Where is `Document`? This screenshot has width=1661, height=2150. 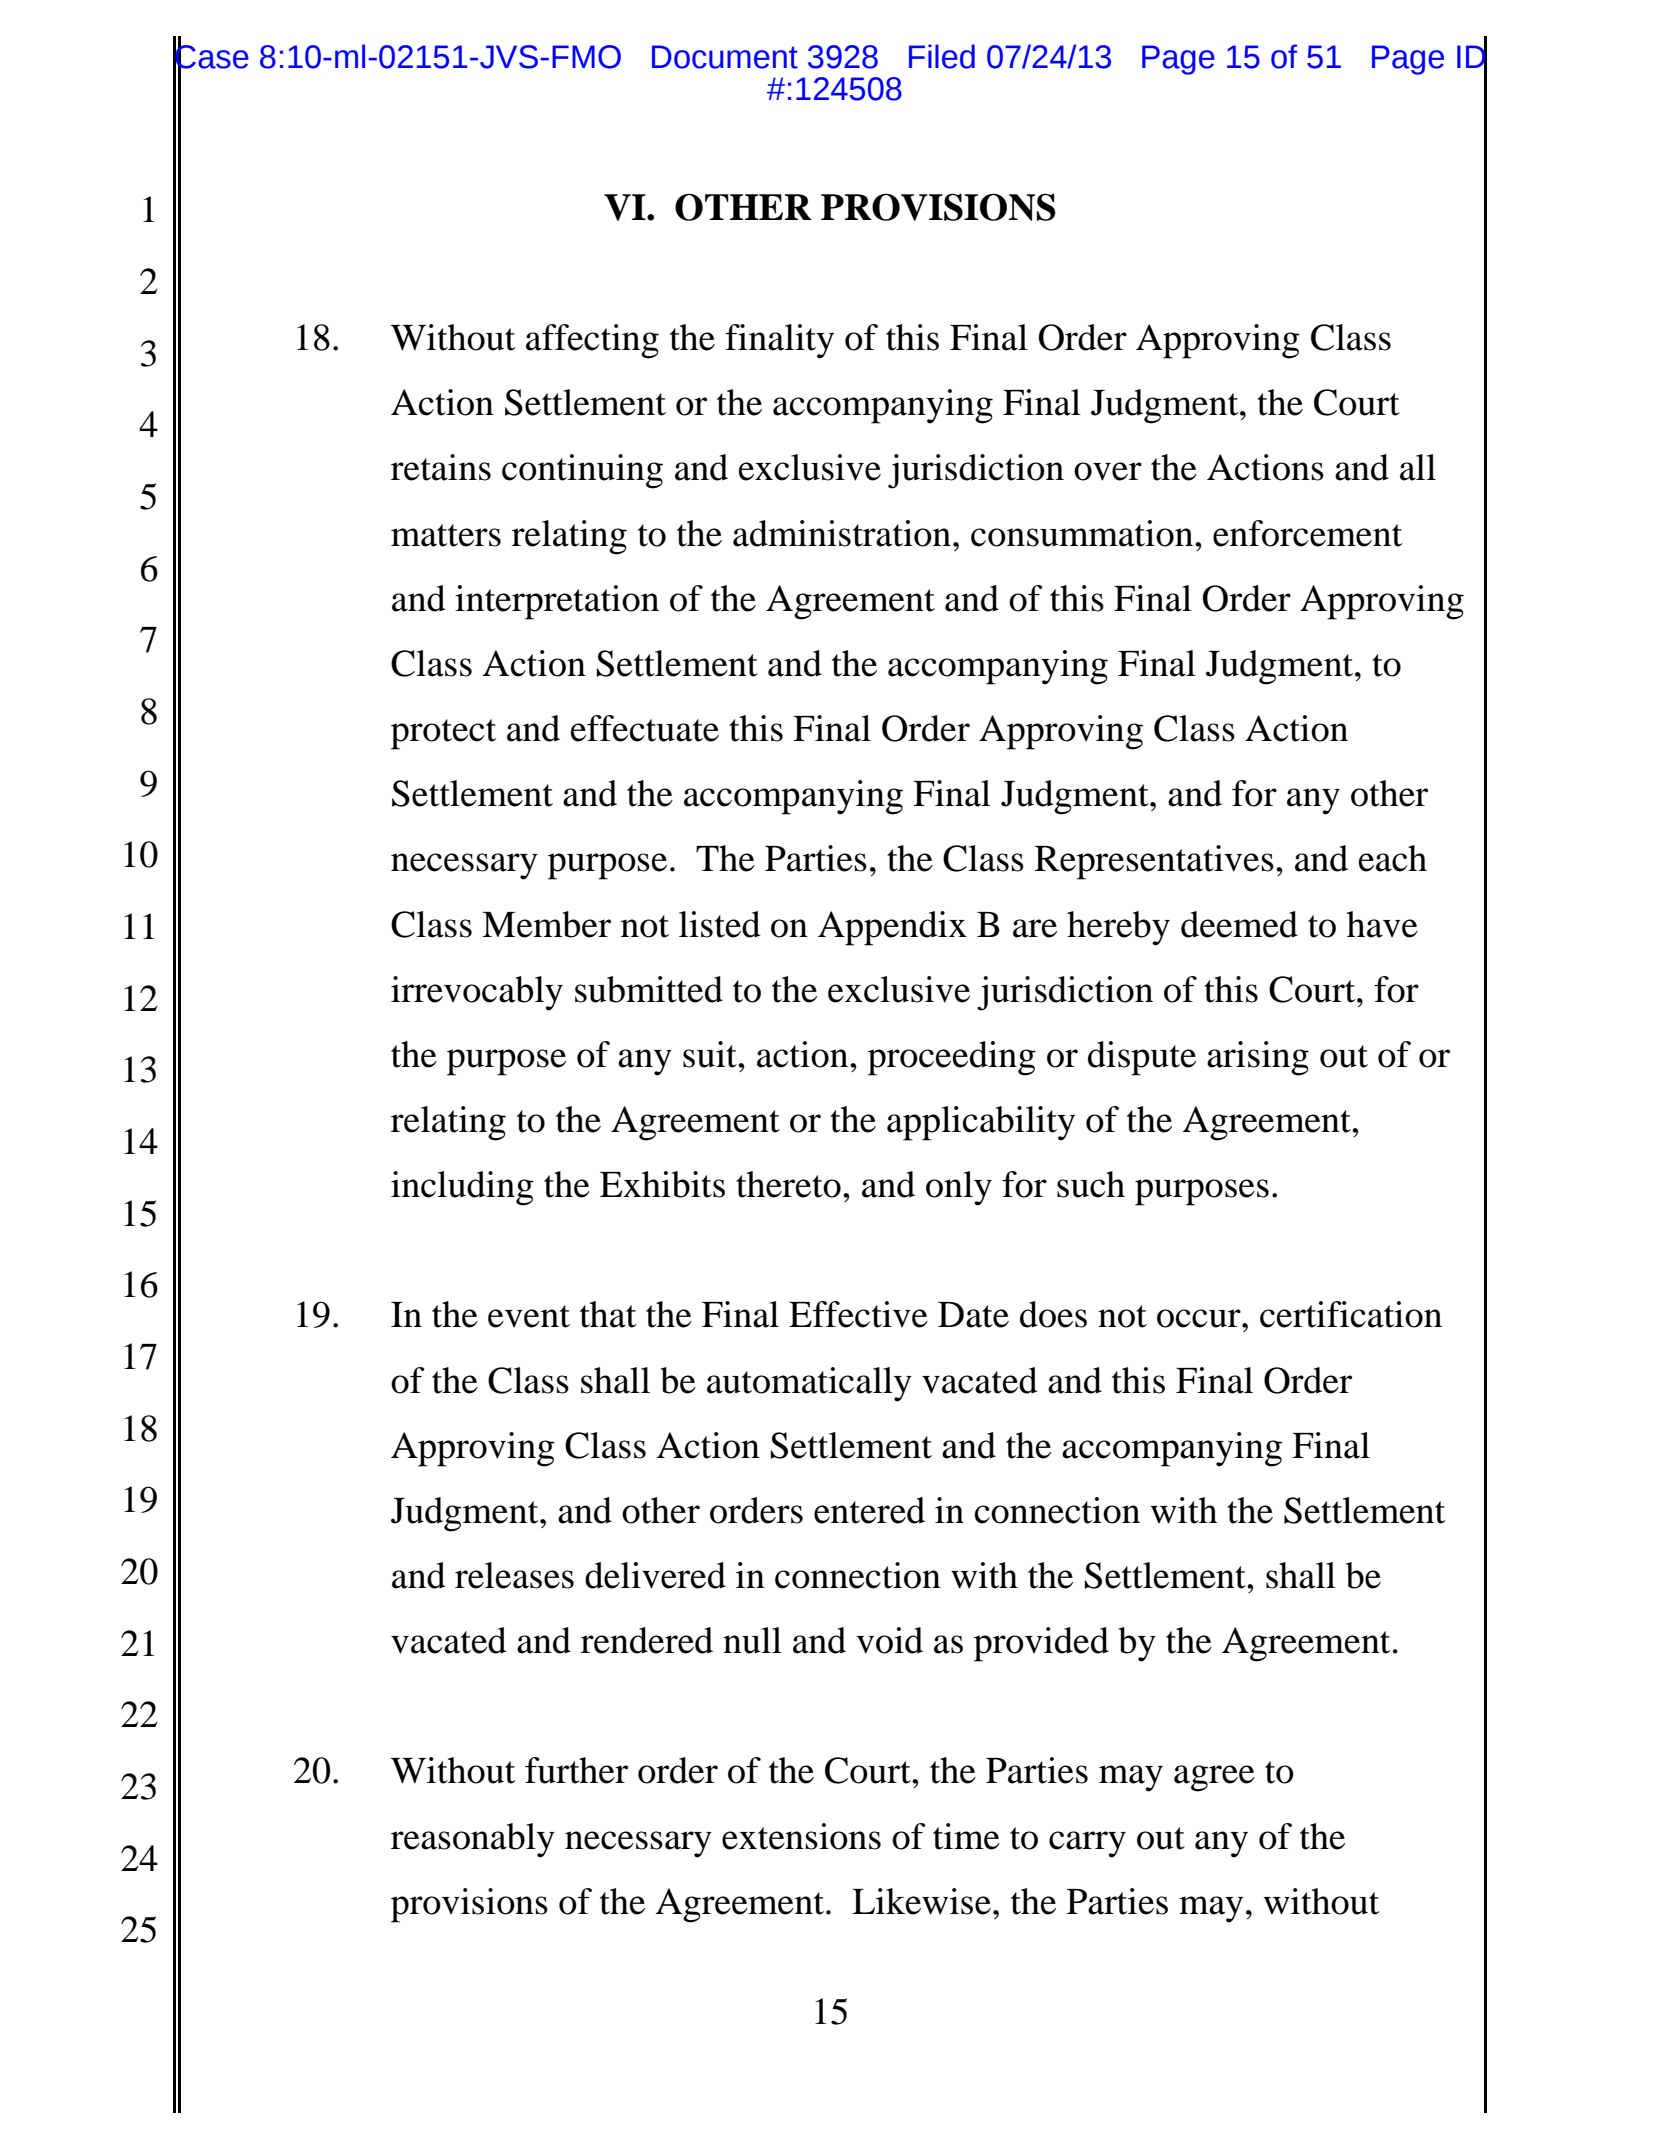
Document is located at coordinates (725, 57).
